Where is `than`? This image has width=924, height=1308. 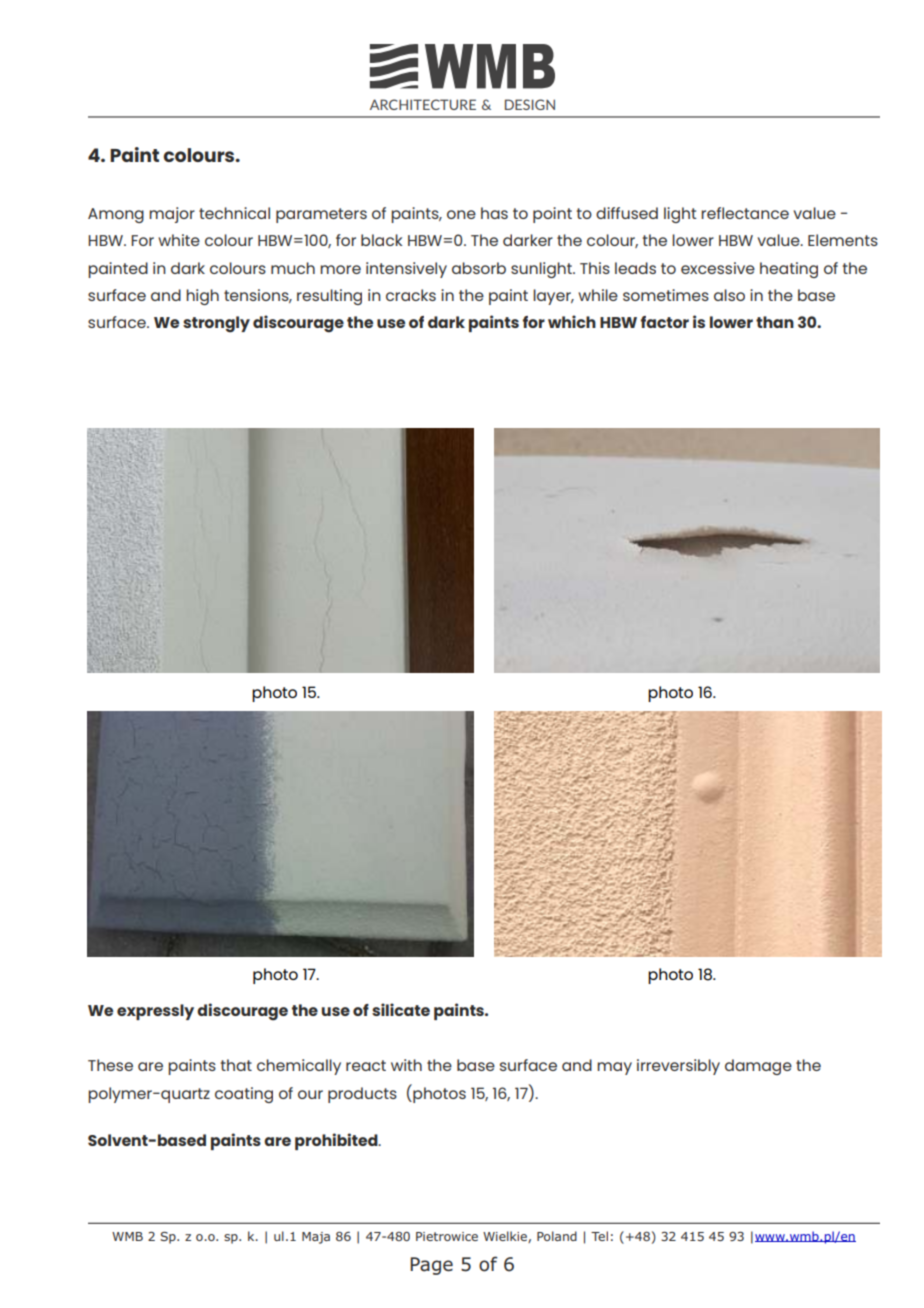 than is located at coordinates (775, 322).
